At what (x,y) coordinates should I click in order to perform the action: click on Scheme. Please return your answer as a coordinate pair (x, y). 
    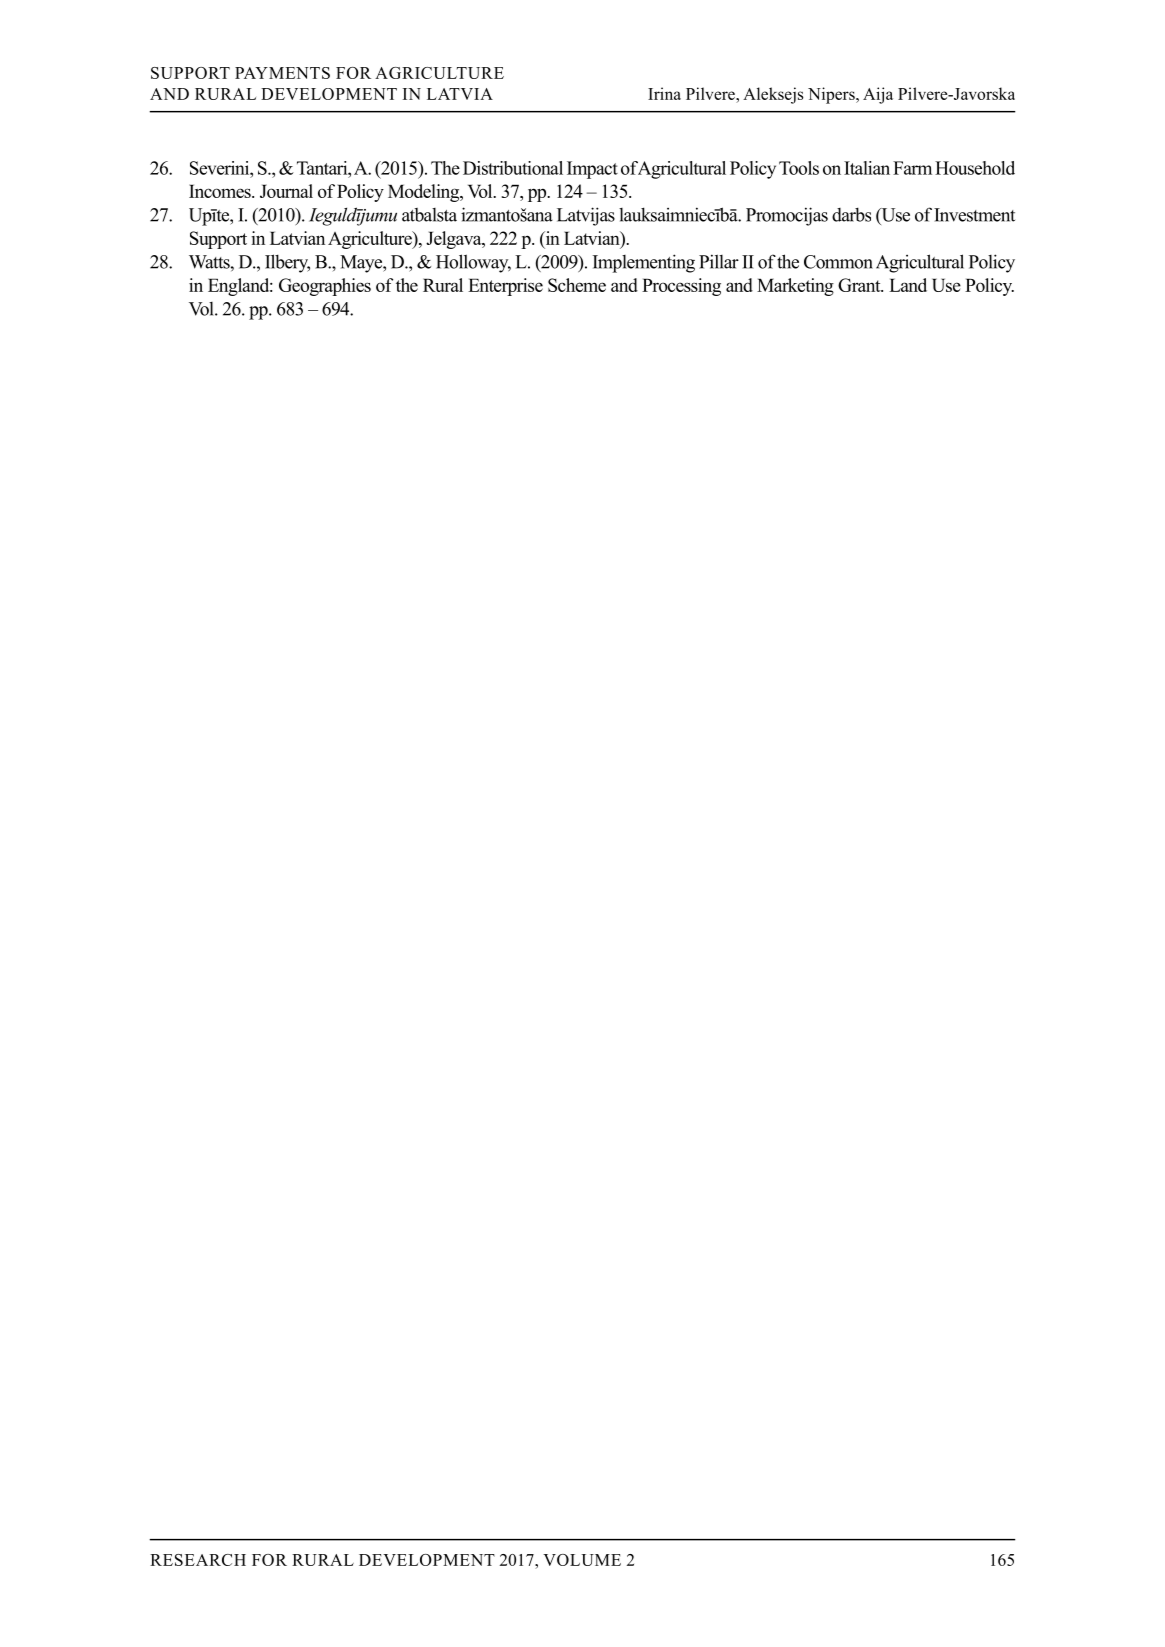
    Looking at the image, I should click on (577, 285).
